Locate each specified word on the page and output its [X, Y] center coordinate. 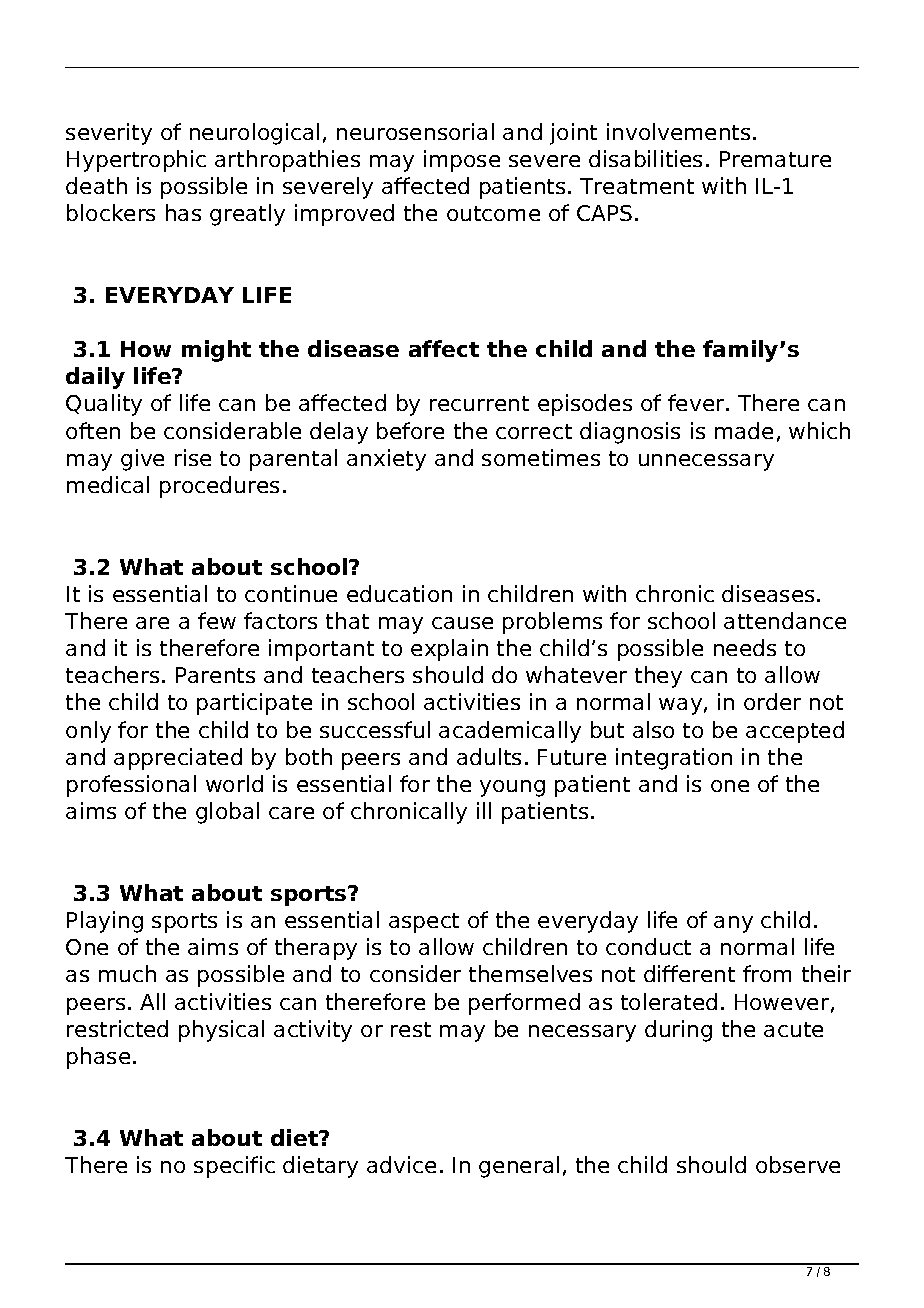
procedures [219, 487]
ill [484, 810]
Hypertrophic [136, 161]
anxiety [386, 460]
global [227, 813]
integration [674, 759]
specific [234, 1167]
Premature [775, 159]
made [744, 430]
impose [462, 161]
